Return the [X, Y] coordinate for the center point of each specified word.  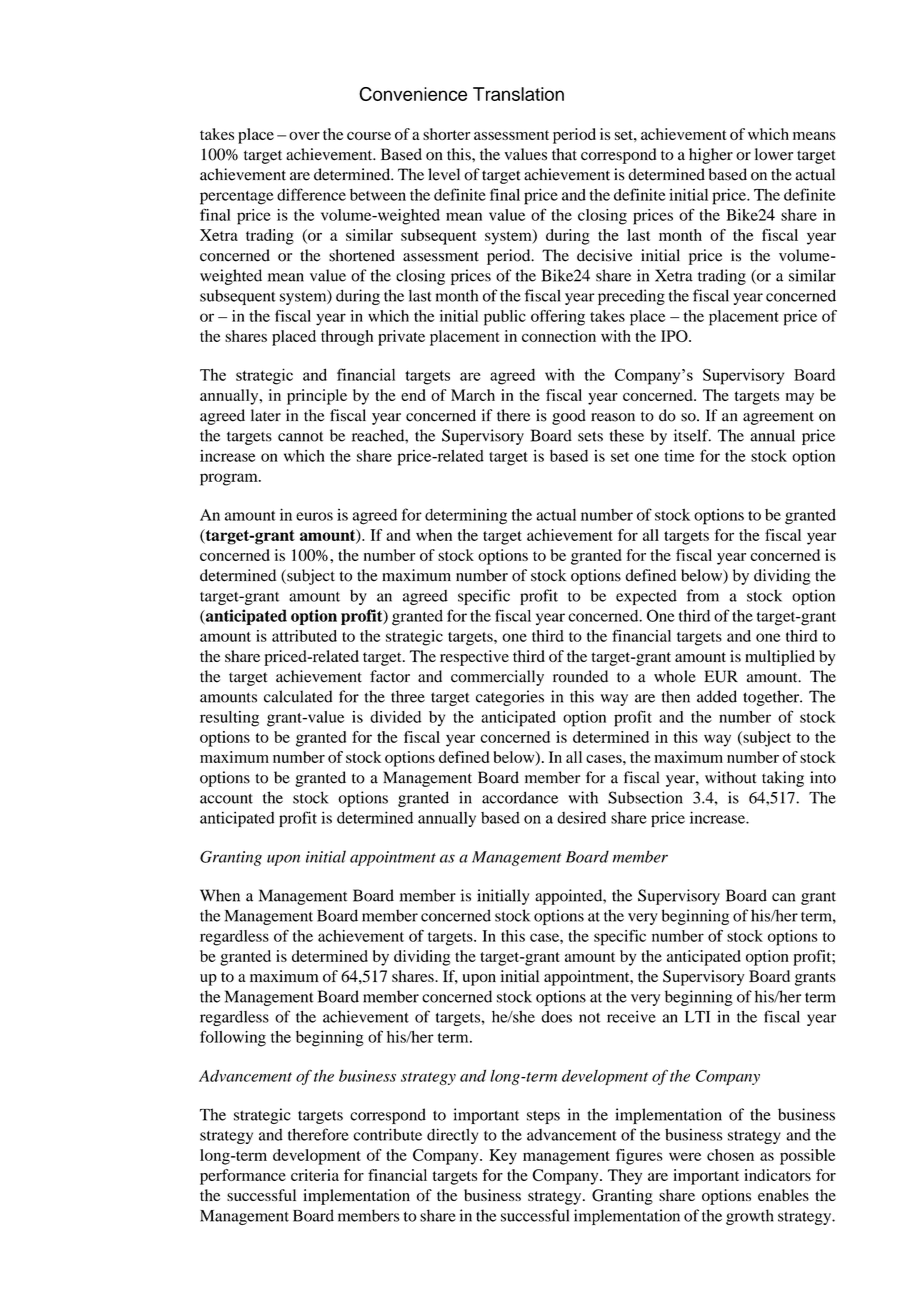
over [304, 136]
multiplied [780, 658]
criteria [315, 1175]
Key [503, 1157]
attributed [304, 636]
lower [774, 154]
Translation [518, 94]
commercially [497, 678]
